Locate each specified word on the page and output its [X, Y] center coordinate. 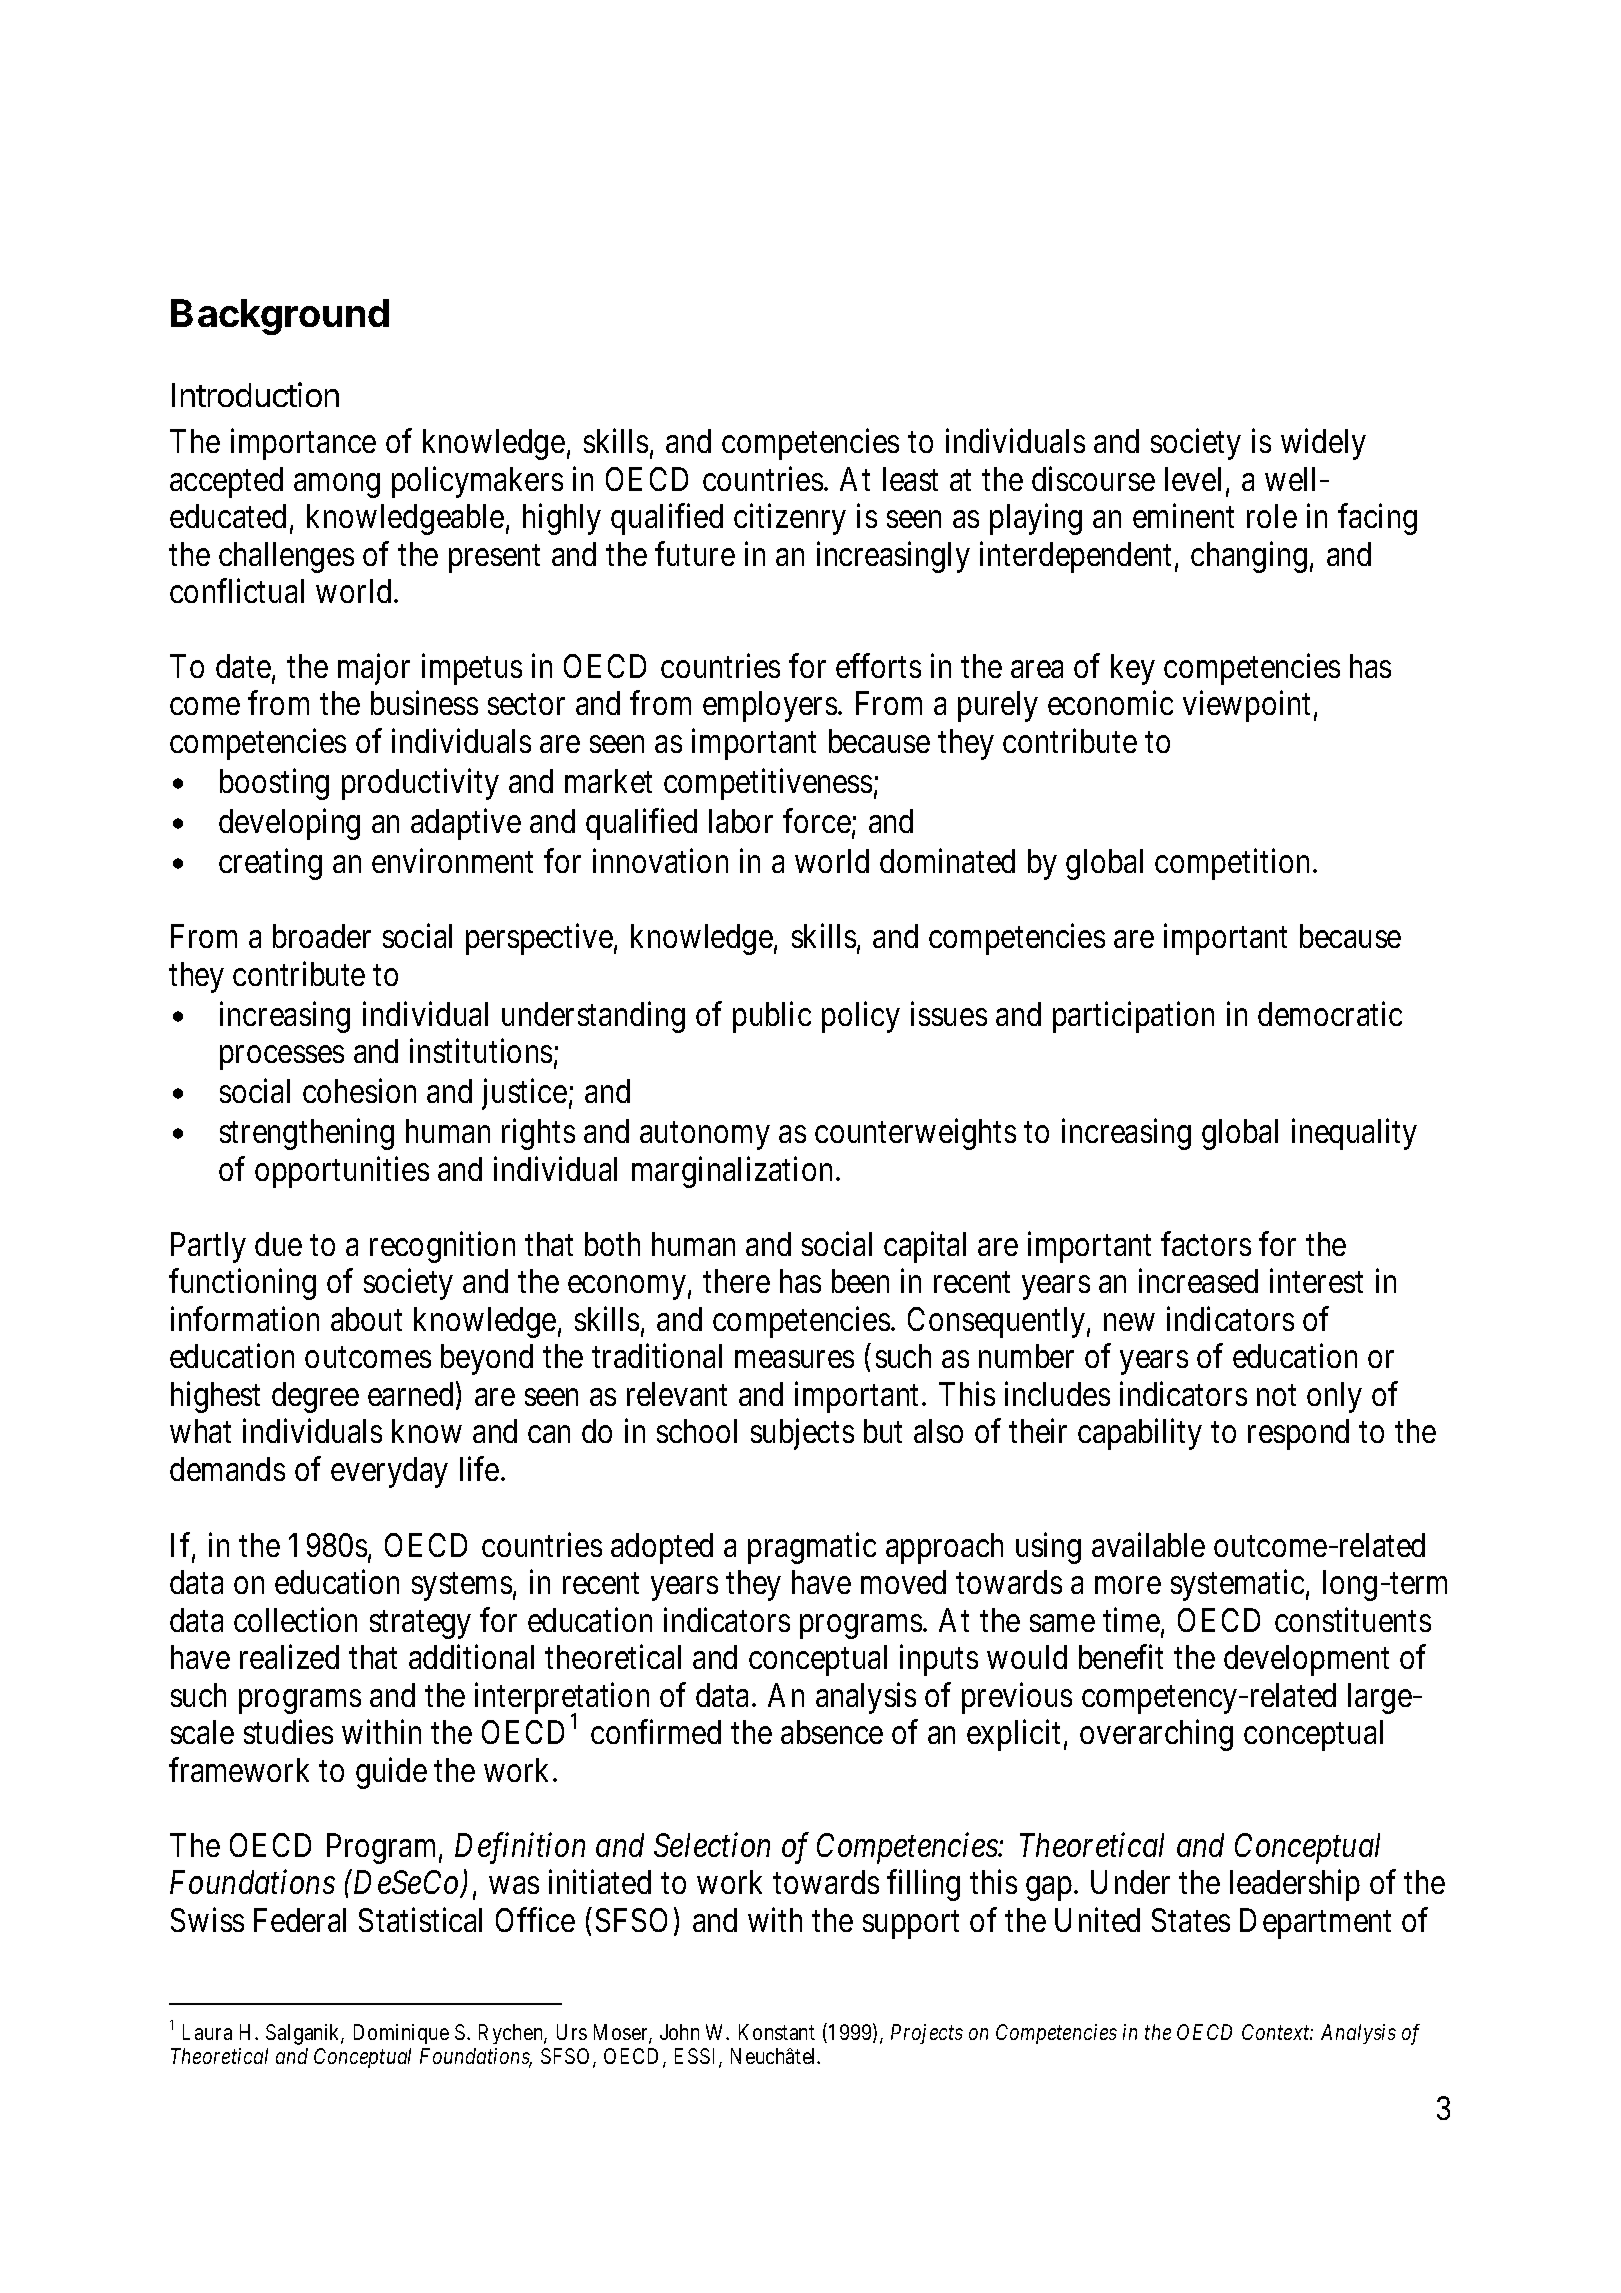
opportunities [342, 1172]
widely [1323, 444]
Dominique [401, 2034]
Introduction [255, 394]
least [910, 479]
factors [1206, 1244]
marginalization [734, 1172]
